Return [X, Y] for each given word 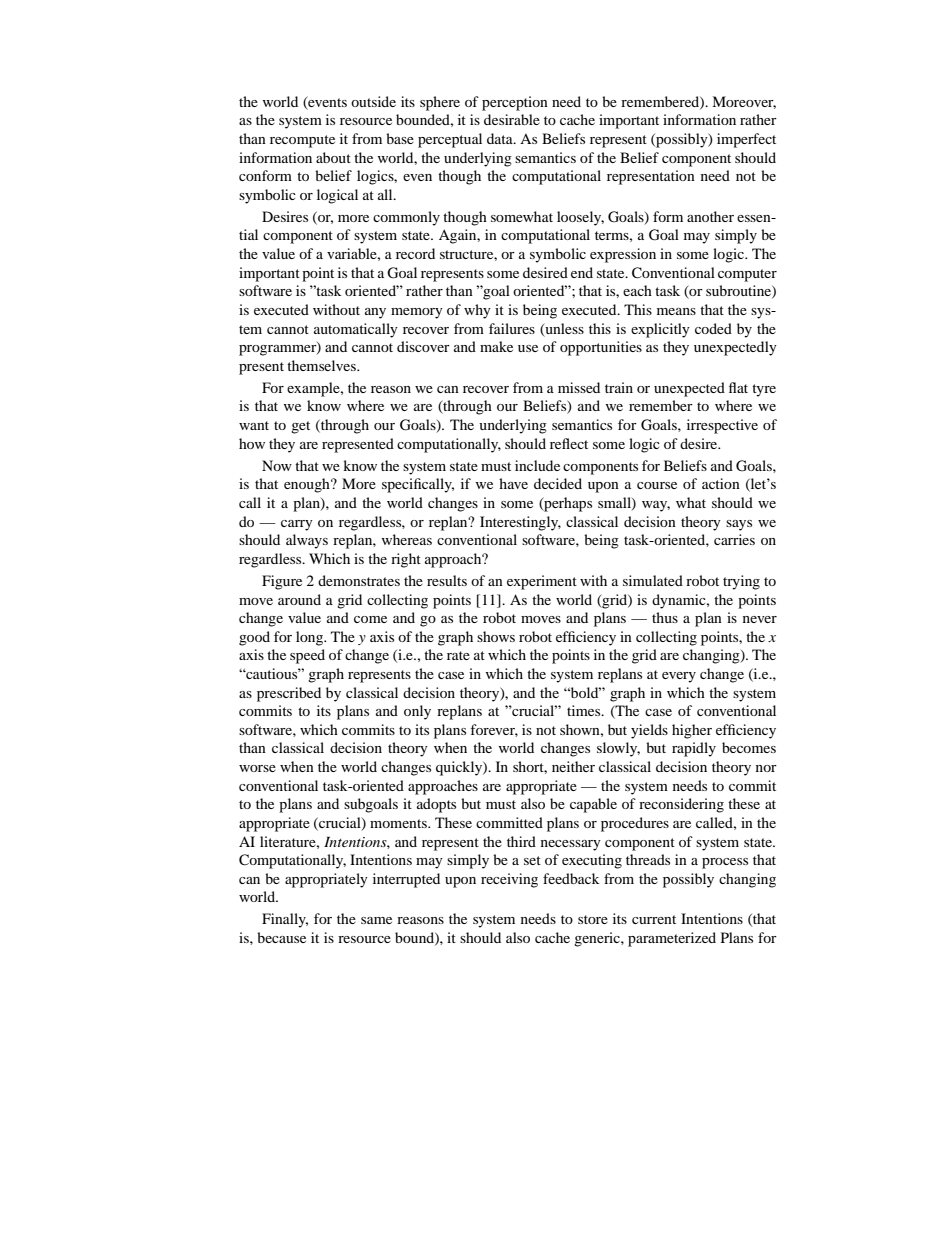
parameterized [672, 939]
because [281, 937]
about [333, 157]
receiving [509, 880]
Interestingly [520, 523]
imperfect [746, 140]
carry [297, 525]
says [739, 525]
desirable [512, 119]
